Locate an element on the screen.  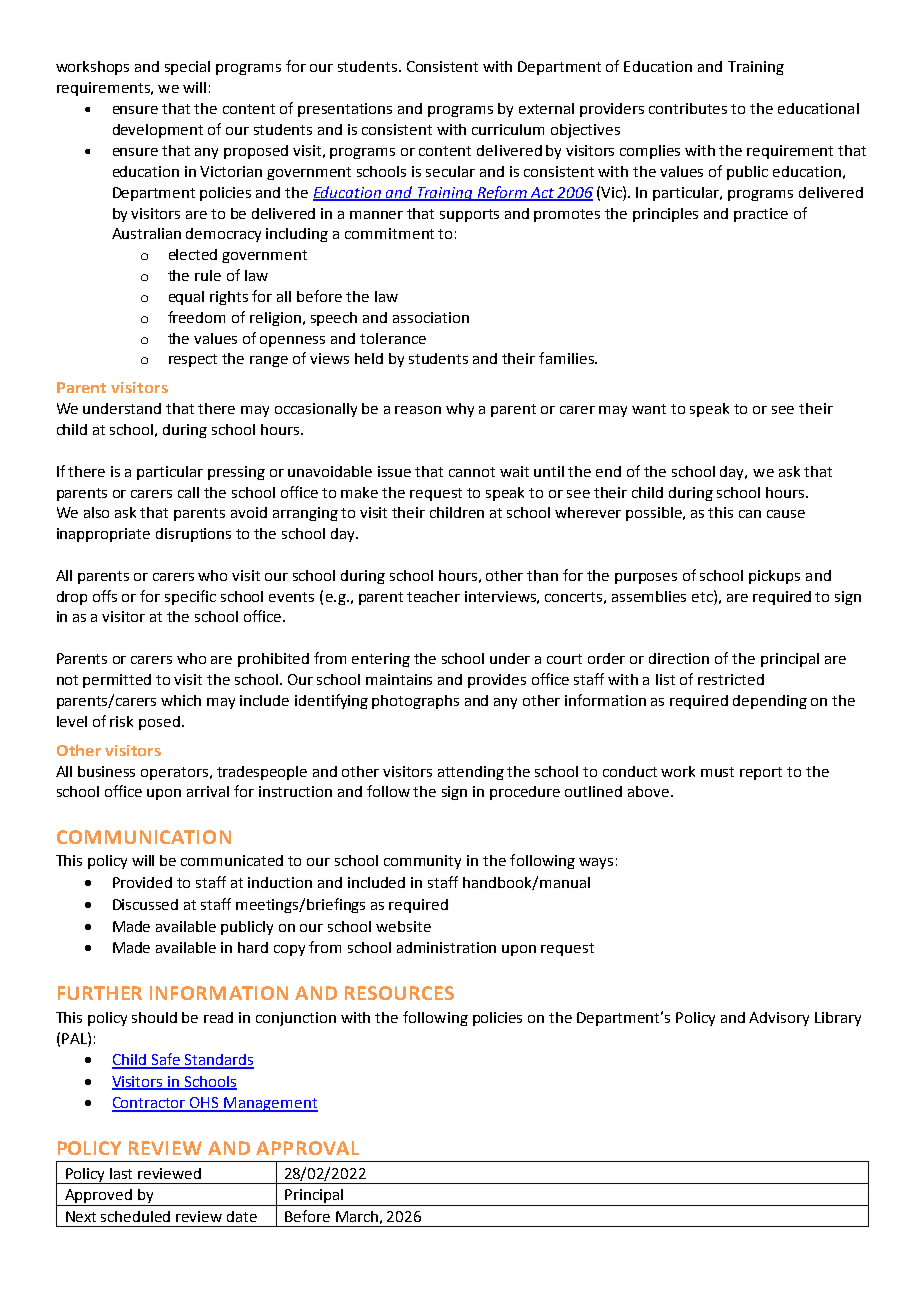
report is located at coordinates (761, 773).
